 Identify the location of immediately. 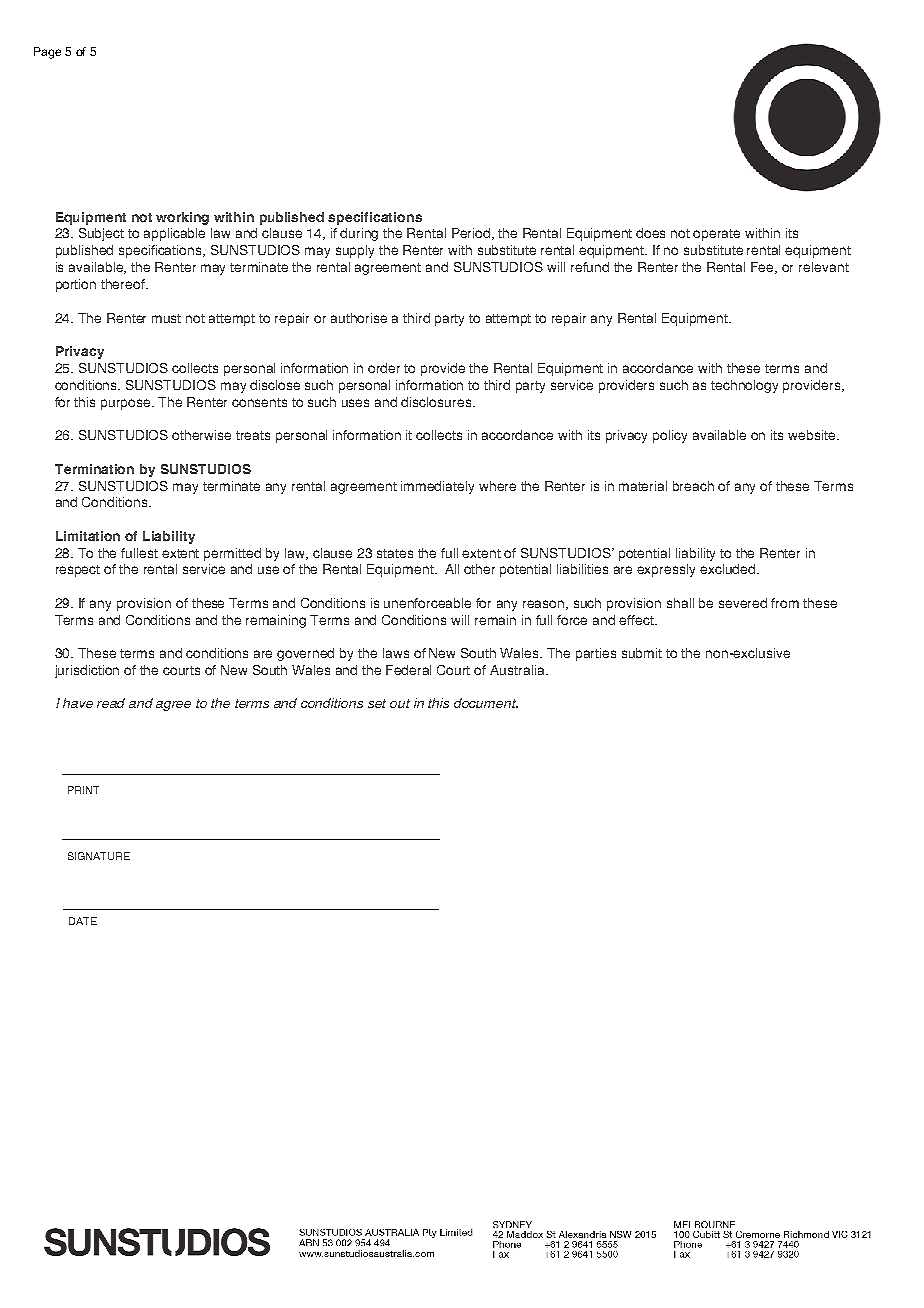
(437, 487).
